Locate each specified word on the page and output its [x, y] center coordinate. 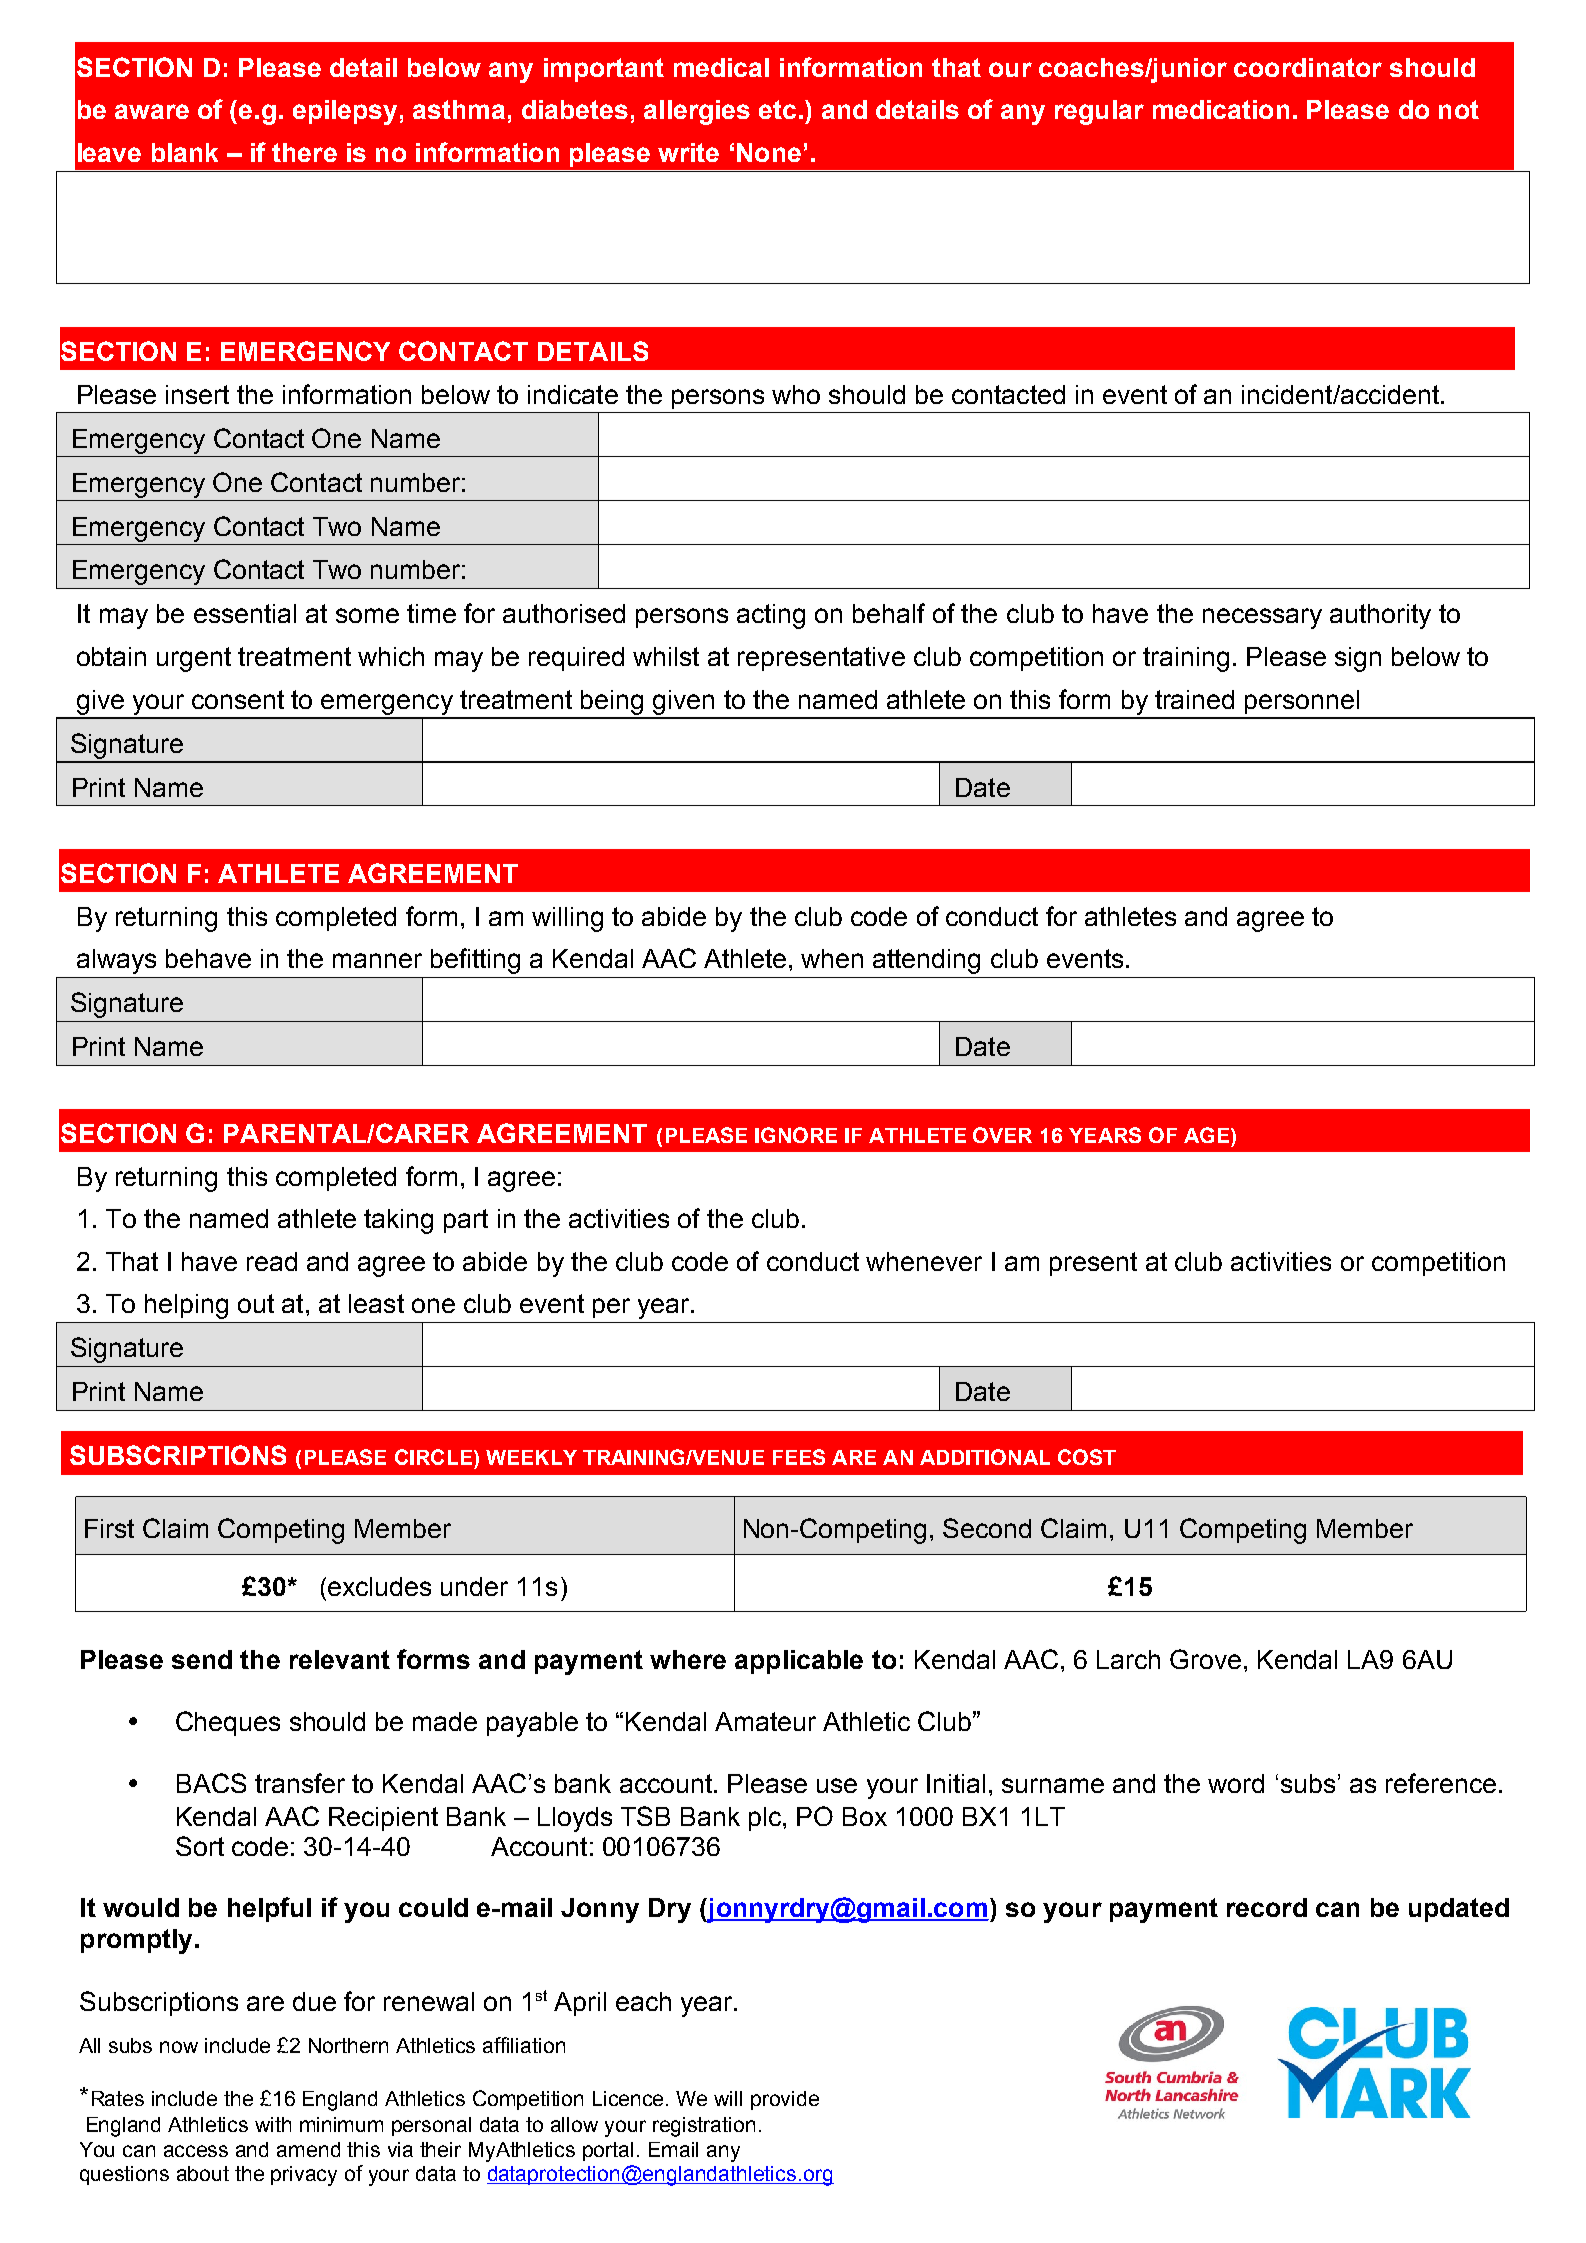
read [272, 1261]
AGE [1208, 1135]
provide [785, 2100]
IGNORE [796, 1135]
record [1267, 1907]
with [273, 2124]
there [304, 152]
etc [777, 109]
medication [1221, 109]
